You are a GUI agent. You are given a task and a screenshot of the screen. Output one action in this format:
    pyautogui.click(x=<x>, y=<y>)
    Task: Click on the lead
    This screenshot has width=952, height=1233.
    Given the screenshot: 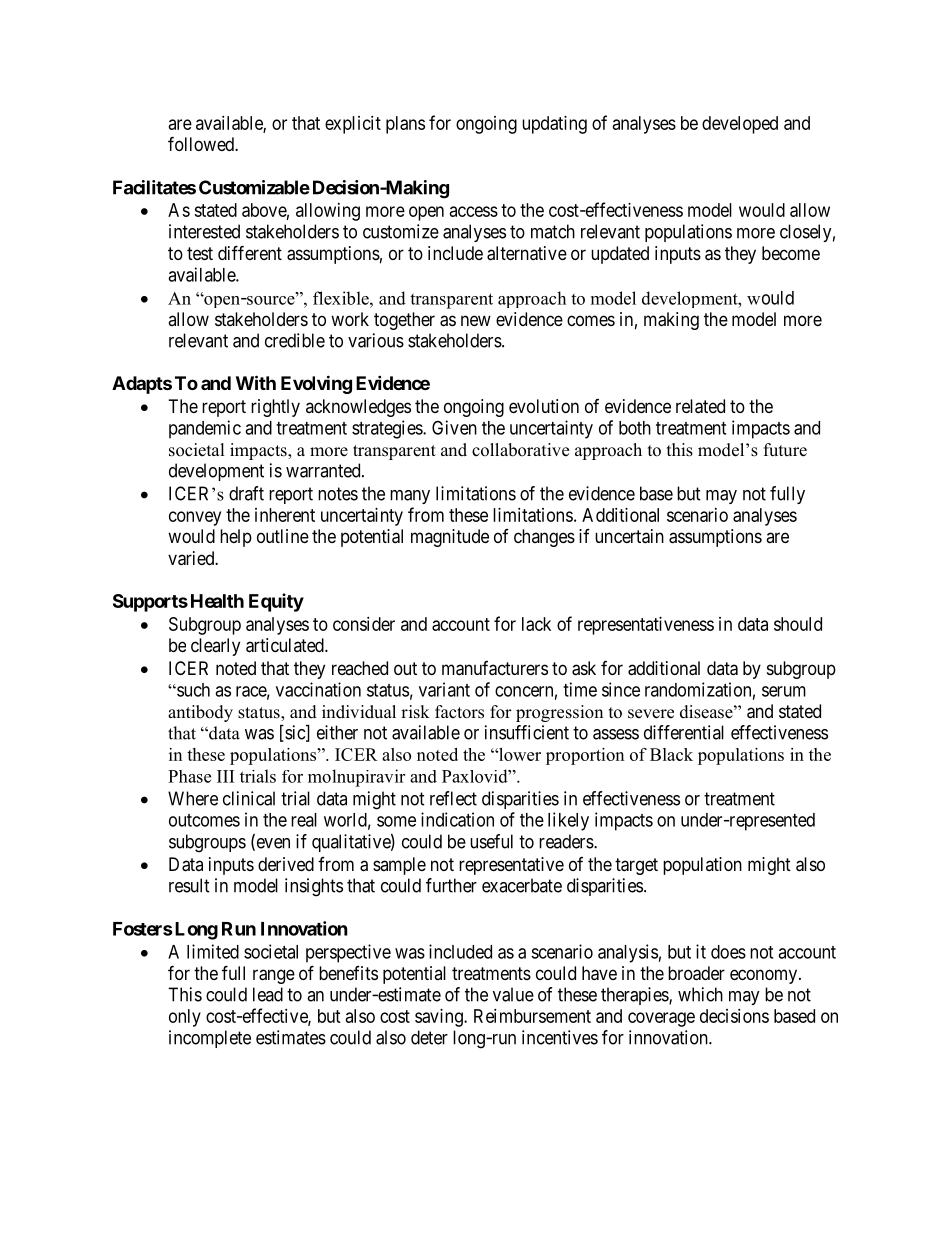 What is the action you would take?
    pyautogui.click(x=268, y=994)
